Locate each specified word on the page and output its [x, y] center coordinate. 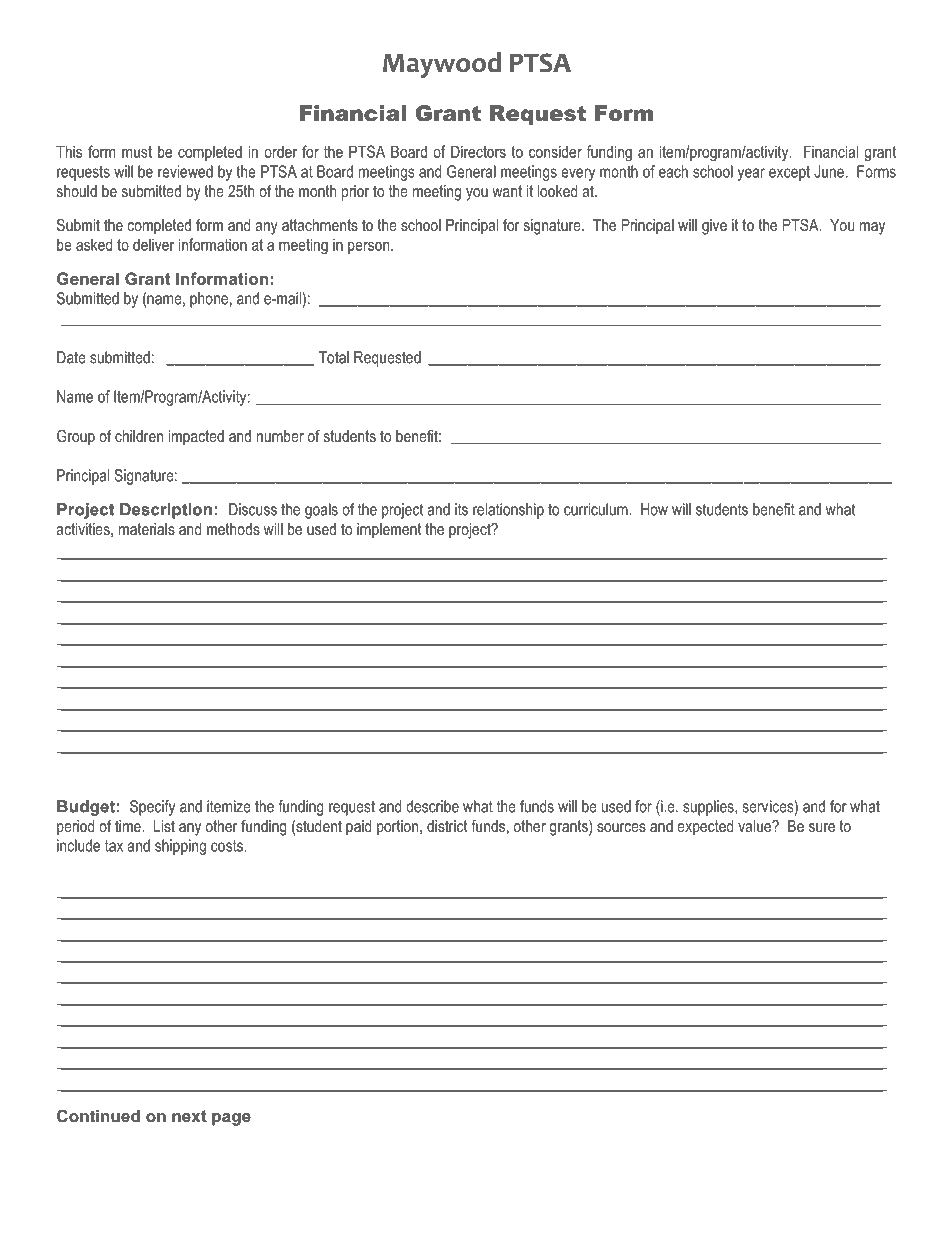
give [714, 227]
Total [334, 357]
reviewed [185, 171]
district [447, 826]
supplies [709, 808]
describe [432, 806]
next [189, 1116]
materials [147, 529]
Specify [152, 808]
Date [71, 357]
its [461, 509]
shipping [180, 847]
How [654, 509]
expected [705, 828]
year [751, 174]
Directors [478, 151]
